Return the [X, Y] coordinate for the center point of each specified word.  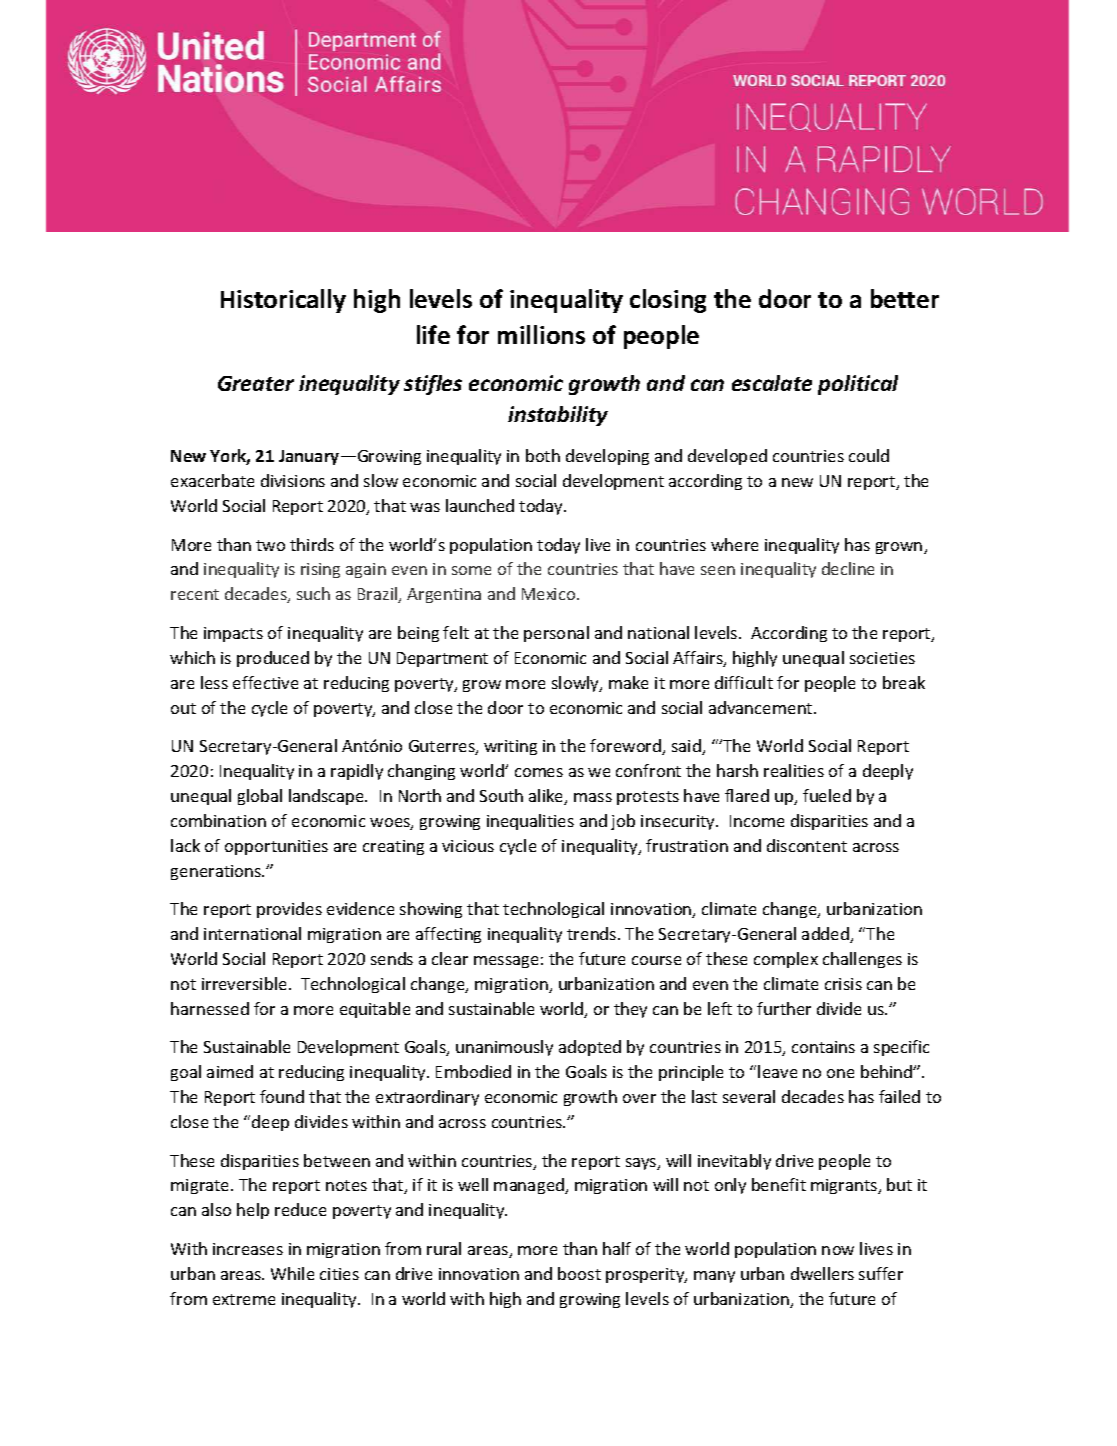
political [858, 385]
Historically [283, 301]
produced [273, 659]
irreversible [246, 983]
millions [541, 334]
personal [556, 634]
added [826, 935]
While [292, 1273]
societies [882, 658]
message [506, 962]
